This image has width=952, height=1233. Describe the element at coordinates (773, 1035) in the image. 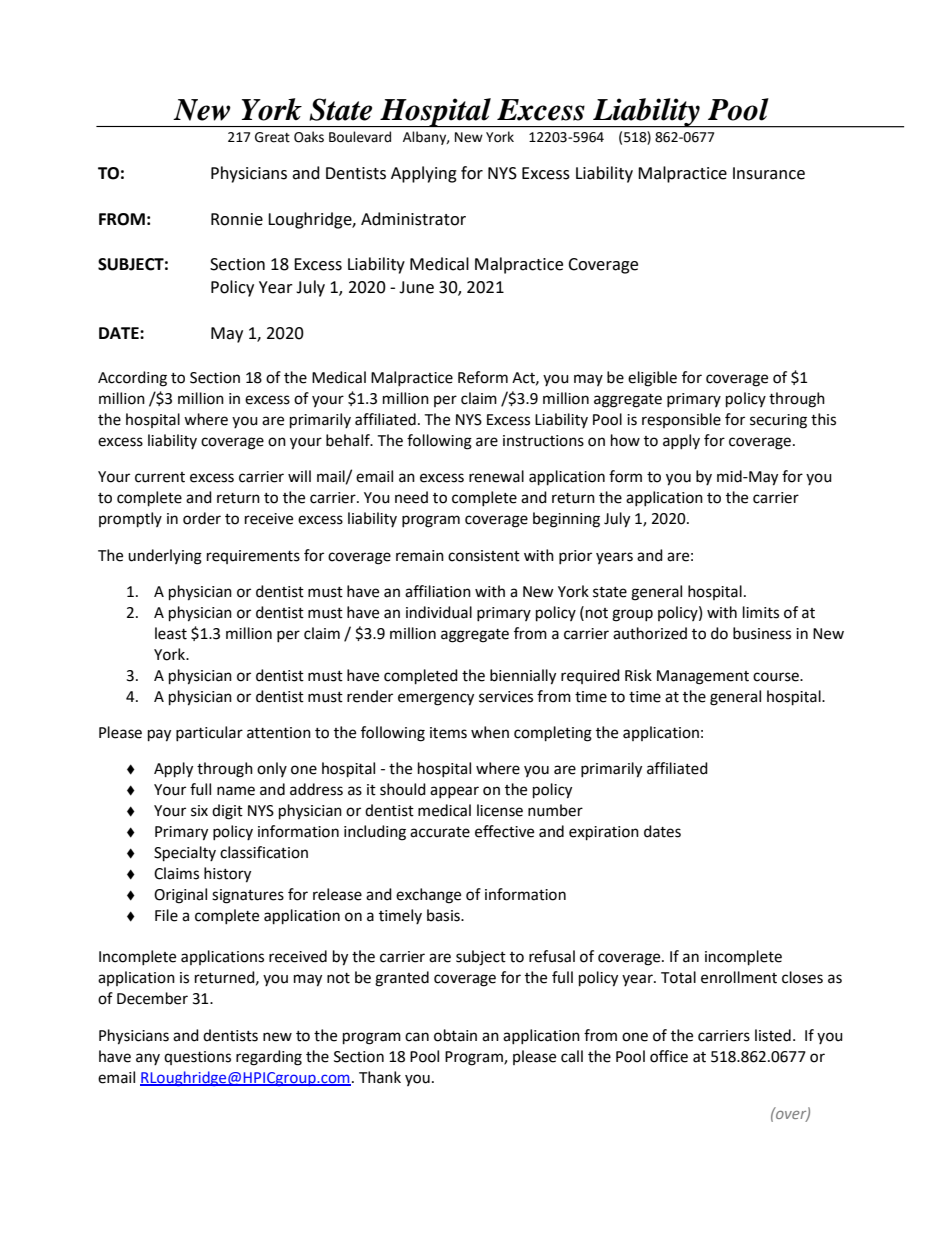

I see `listed` at that location.
